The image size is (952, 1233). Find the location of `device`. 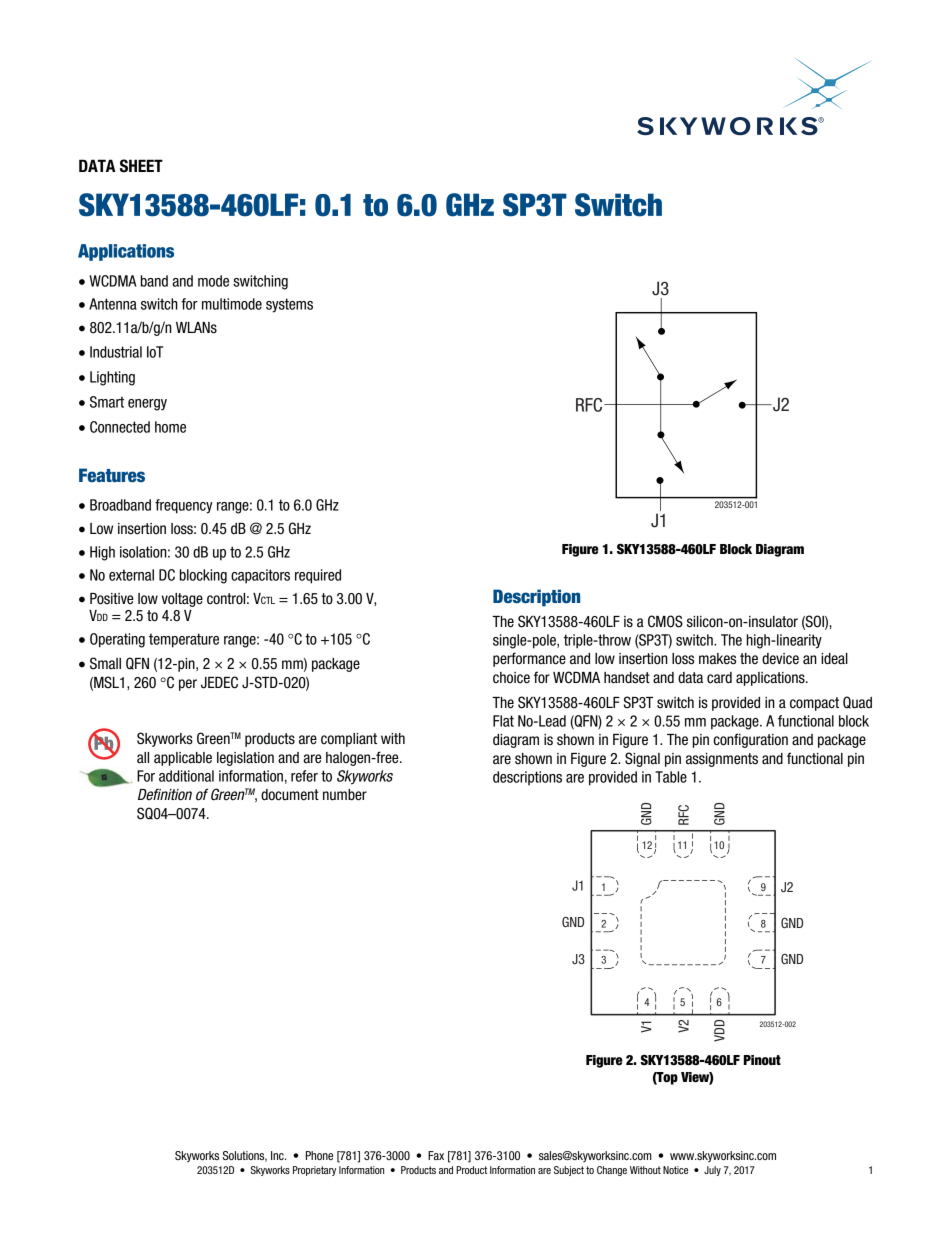

device is located at coordinates (780, 659).
